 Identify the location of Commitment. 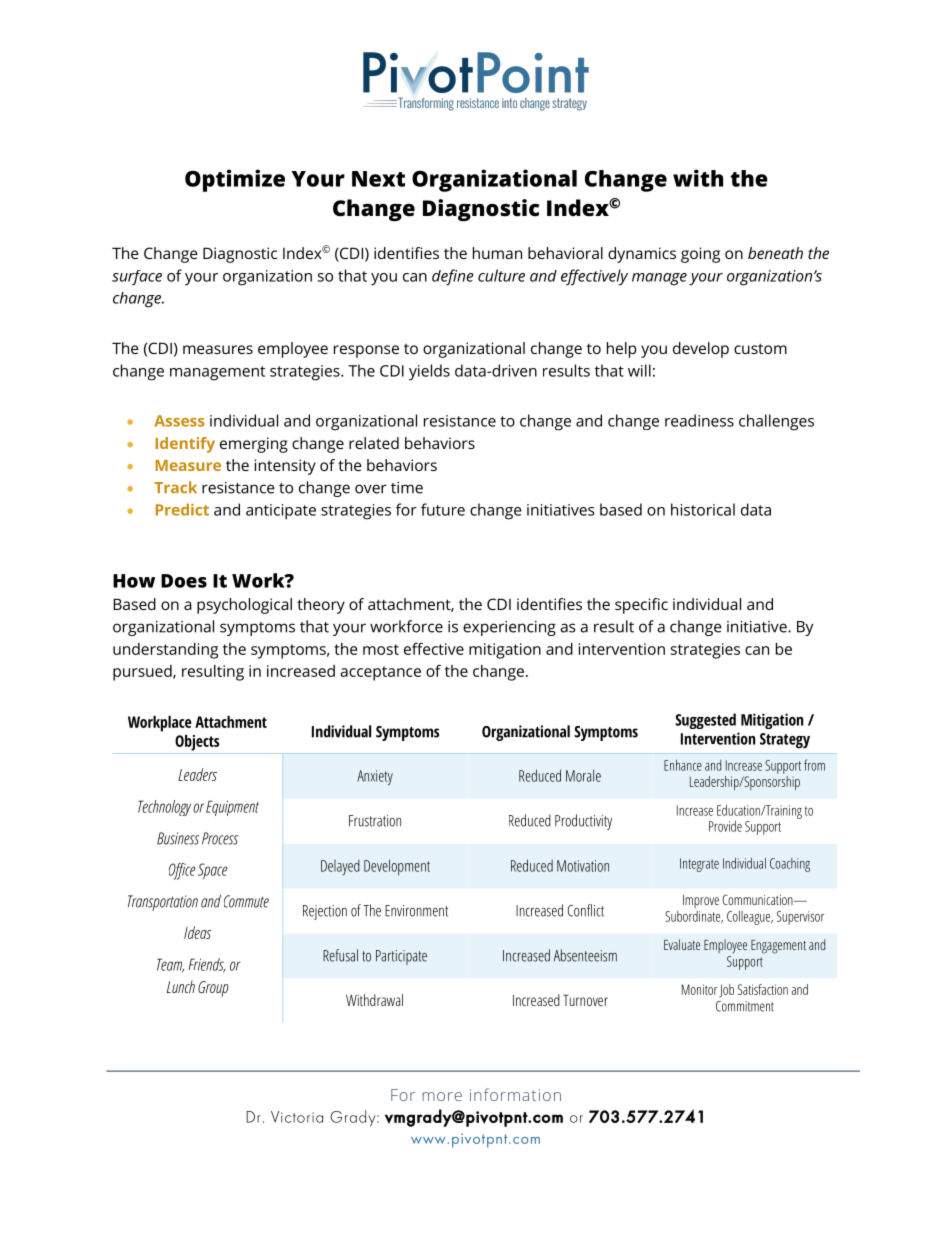
(745, 1006).
